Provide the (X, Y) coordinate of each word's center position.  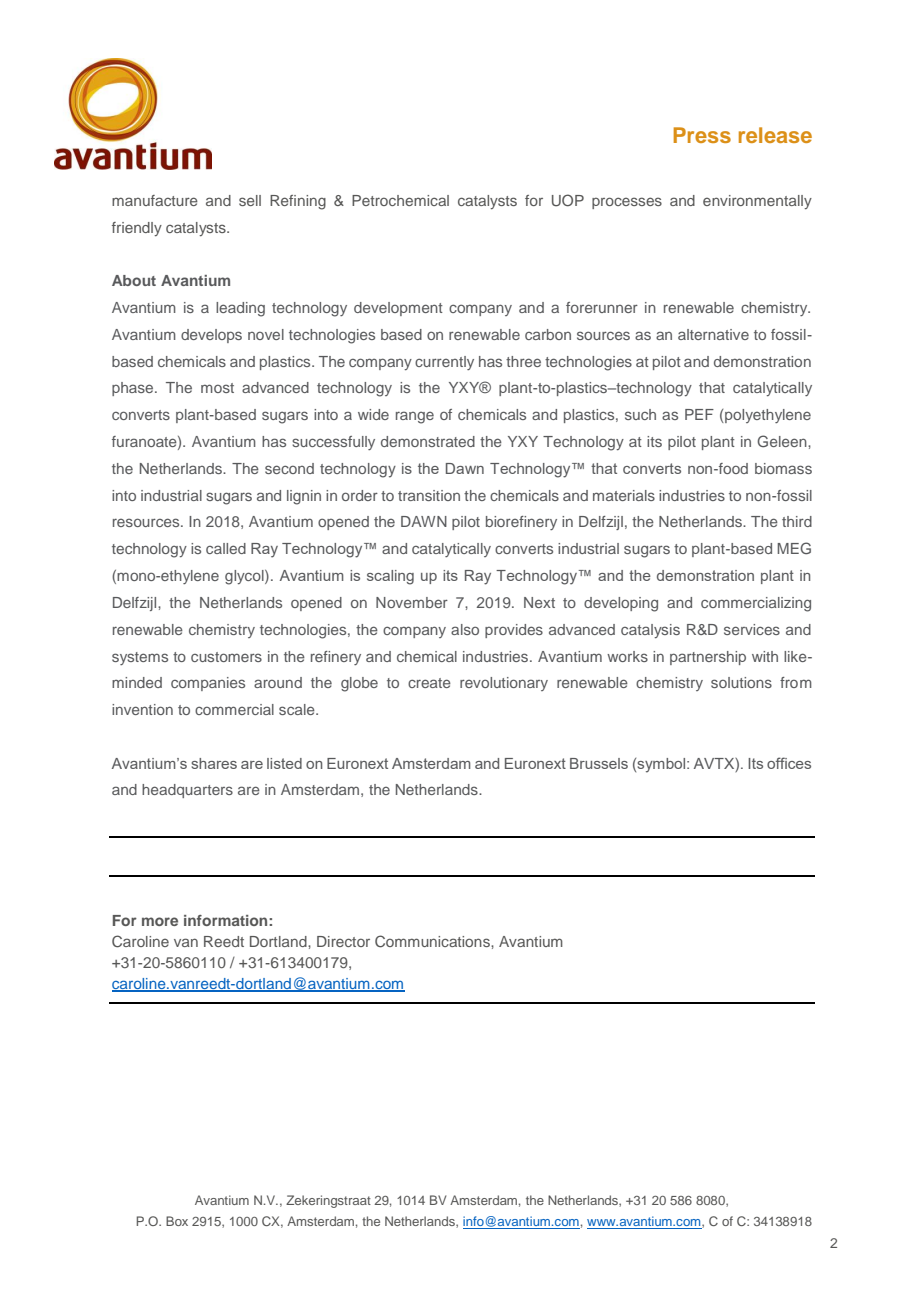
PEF (699, 414)
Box (177, 1221)
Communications (433, 941)
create (429, 683)
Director (343, 941)
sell (250, 200)
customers (226, 657)
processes (627, 203)
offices (789, 763)
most (217, 388)
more (160, 921)
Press (702, 135)
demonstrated (428, 441)
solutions (741, 682)
